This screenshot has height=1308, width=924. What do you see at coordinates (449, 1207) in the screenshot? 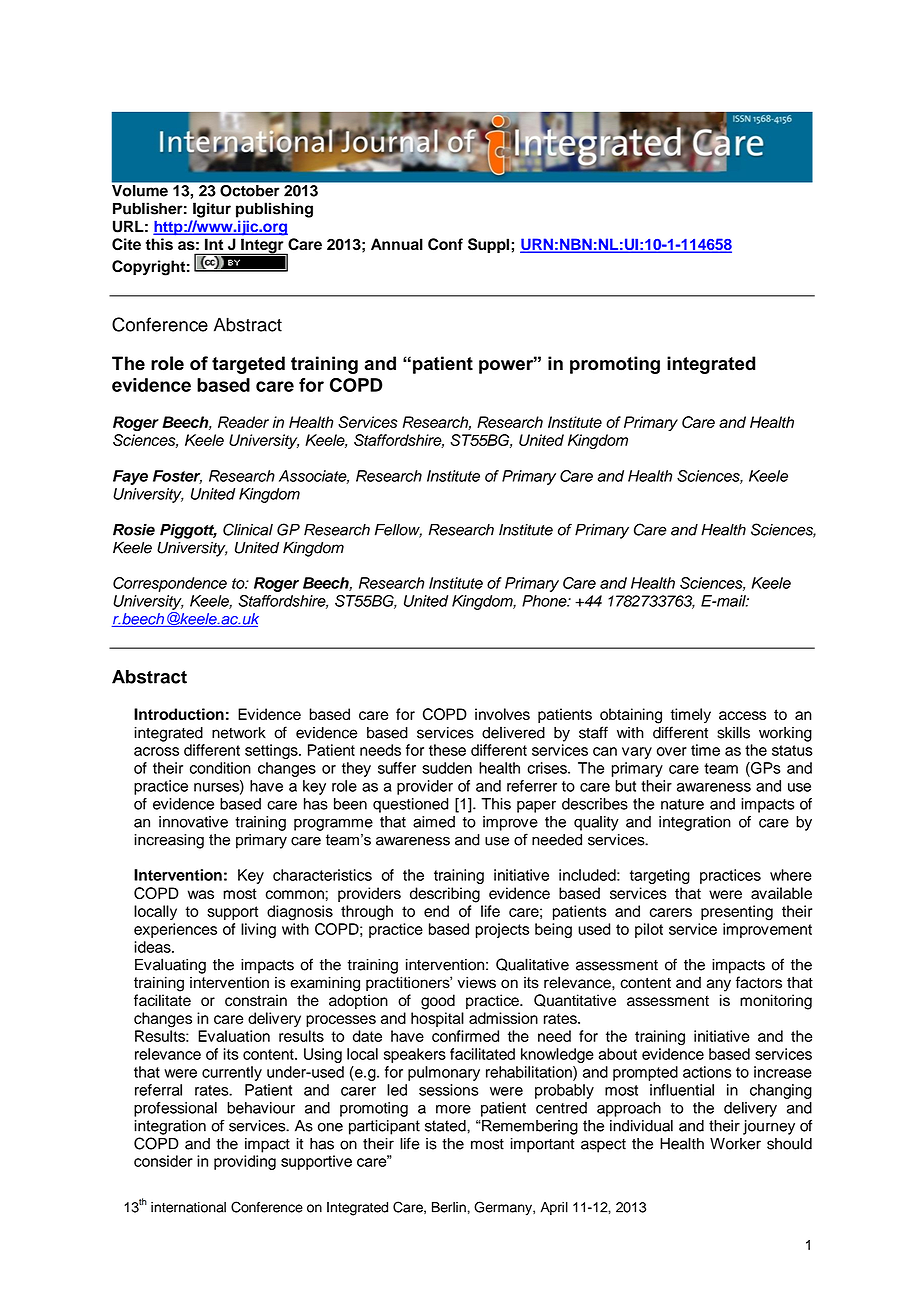
I see `Berlin` at bounding box center [449, 1207].
